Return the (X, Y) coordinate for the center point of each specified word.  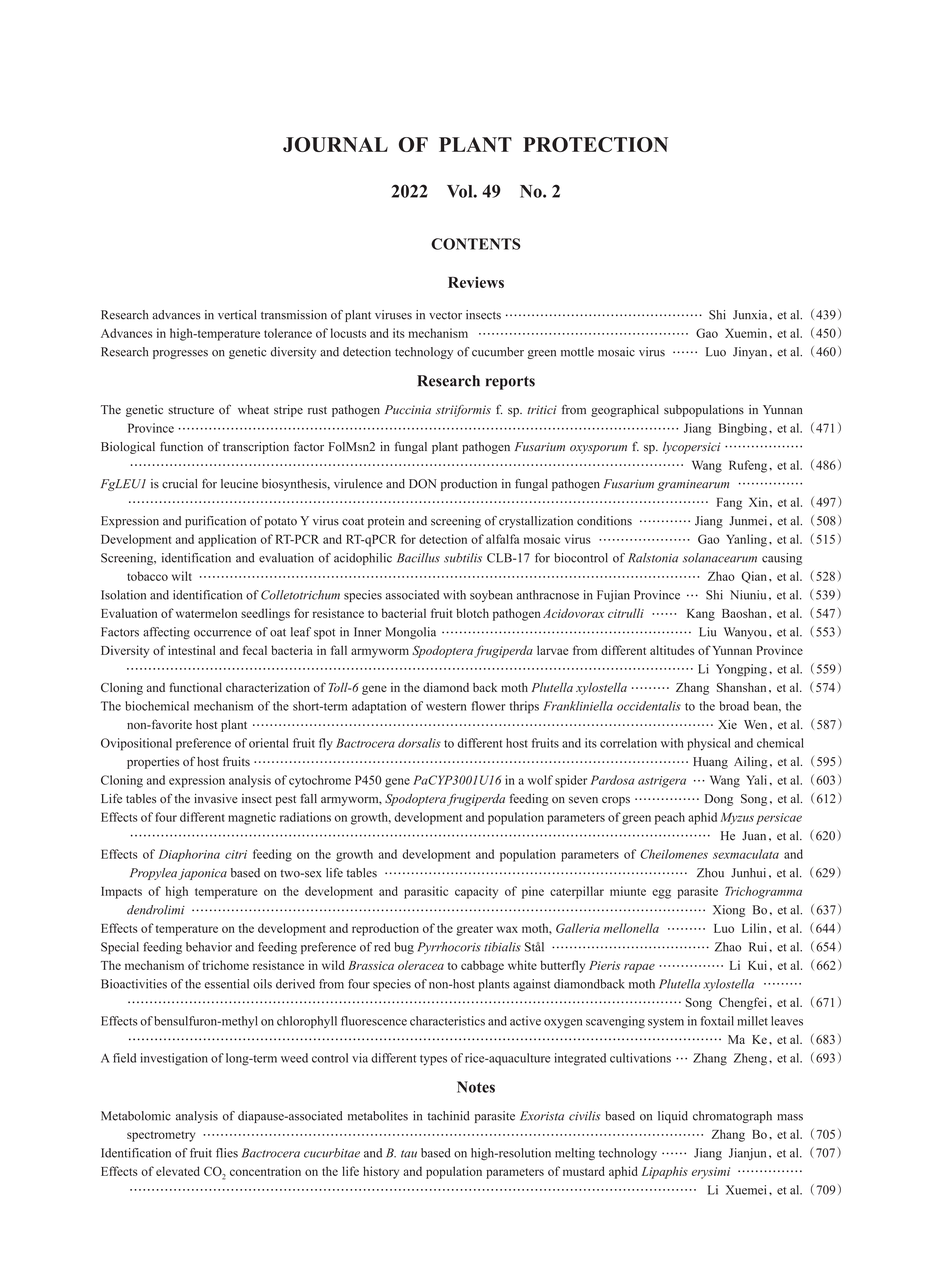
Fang (729, 503)
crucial (180, 484)
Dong (719, 800)
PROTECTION (595, 144)
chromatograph (732, 1117)
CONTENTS (476, 244)
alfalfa (502, 539)
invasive (216, 799)
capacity (476, 892)
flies (227, 1153)
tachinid (449, 1116)
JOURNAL (335, 144)
